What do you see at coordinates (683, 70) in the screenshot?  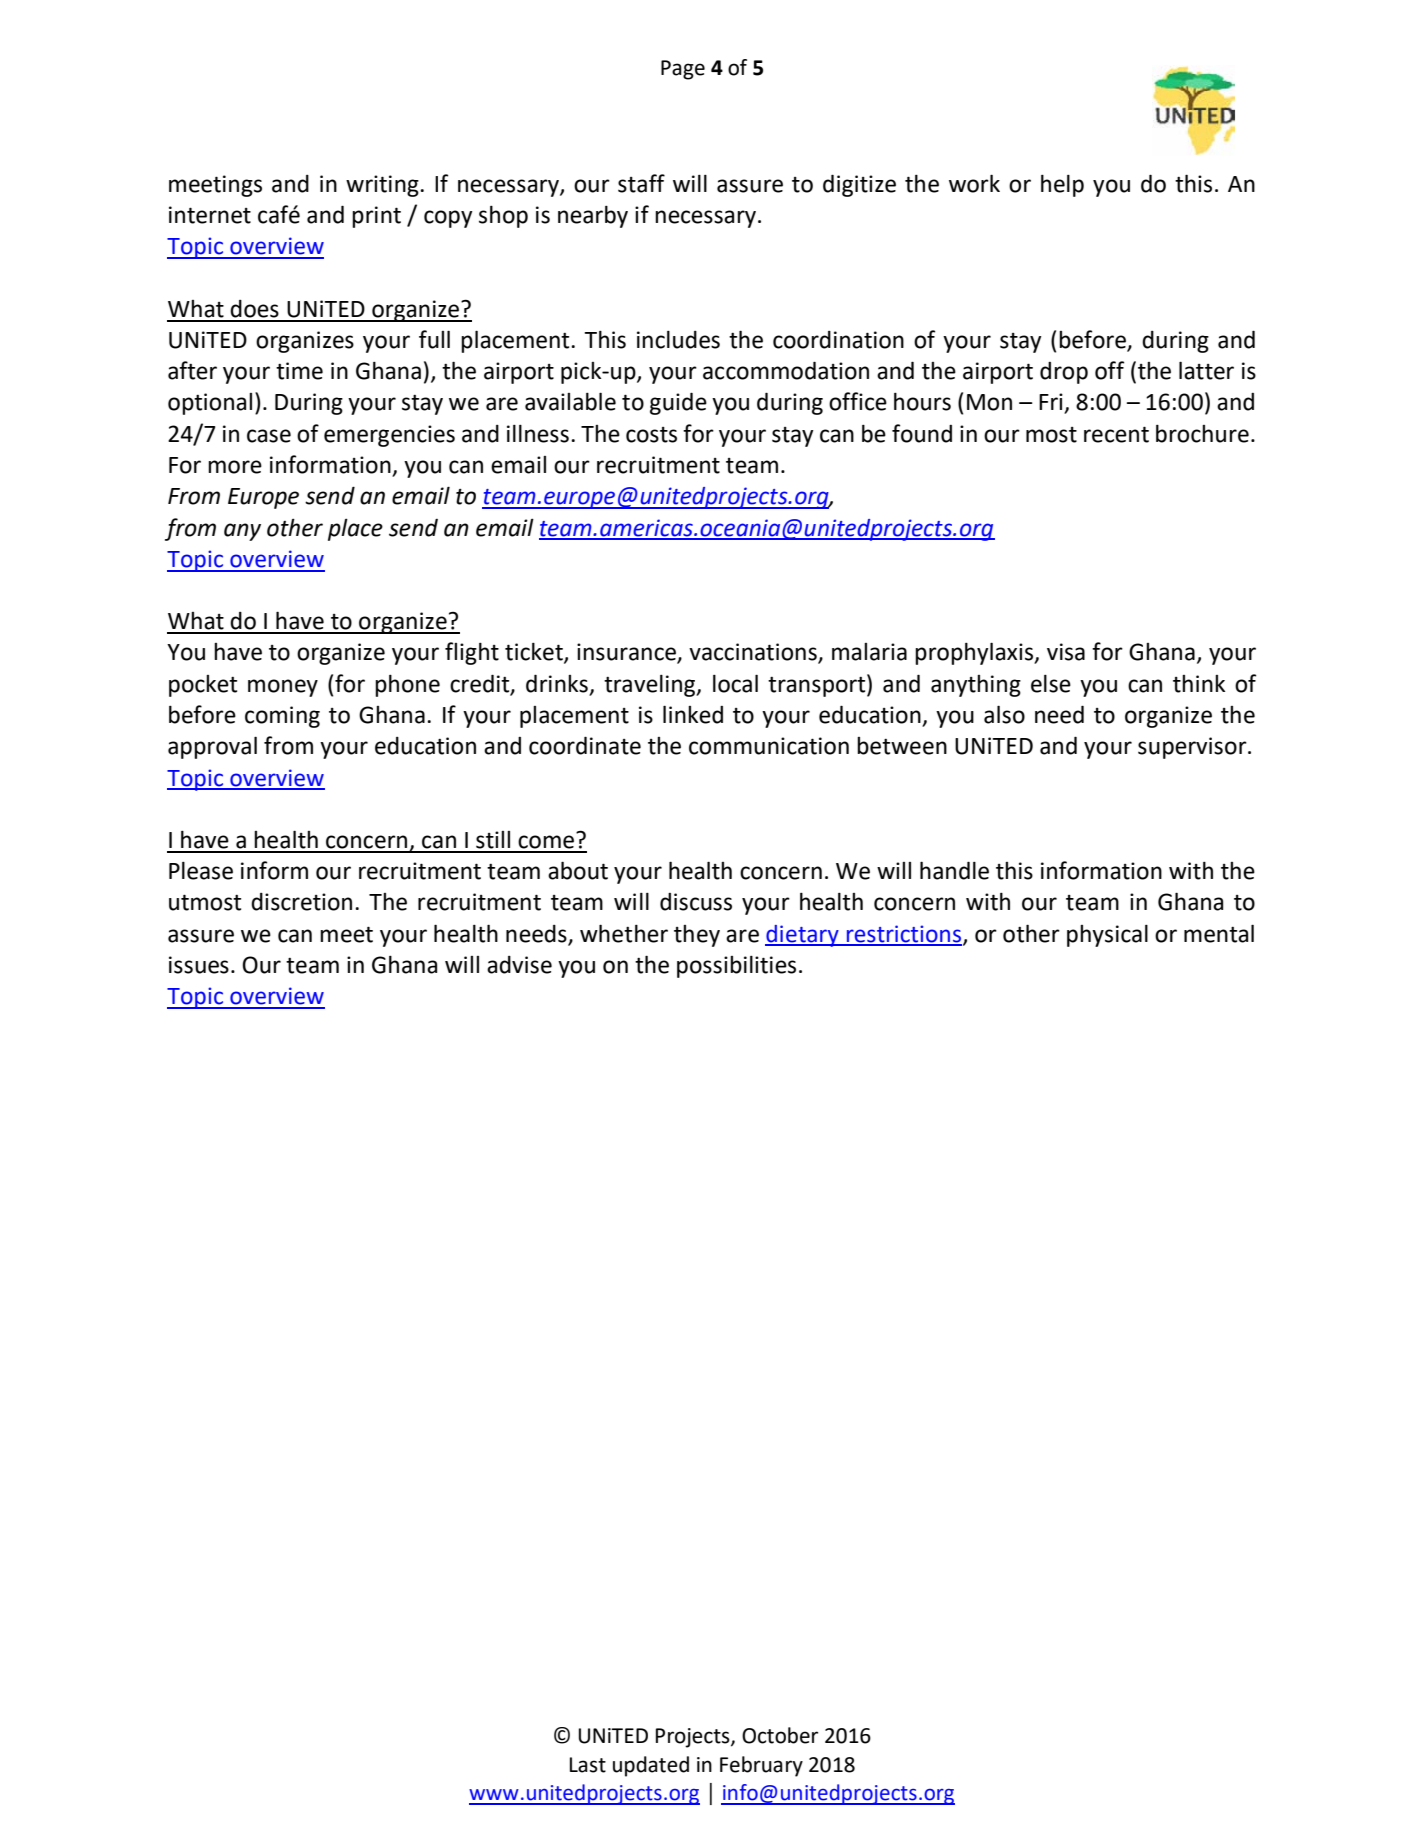 I see `Page` at bounding box center [683, 70].
